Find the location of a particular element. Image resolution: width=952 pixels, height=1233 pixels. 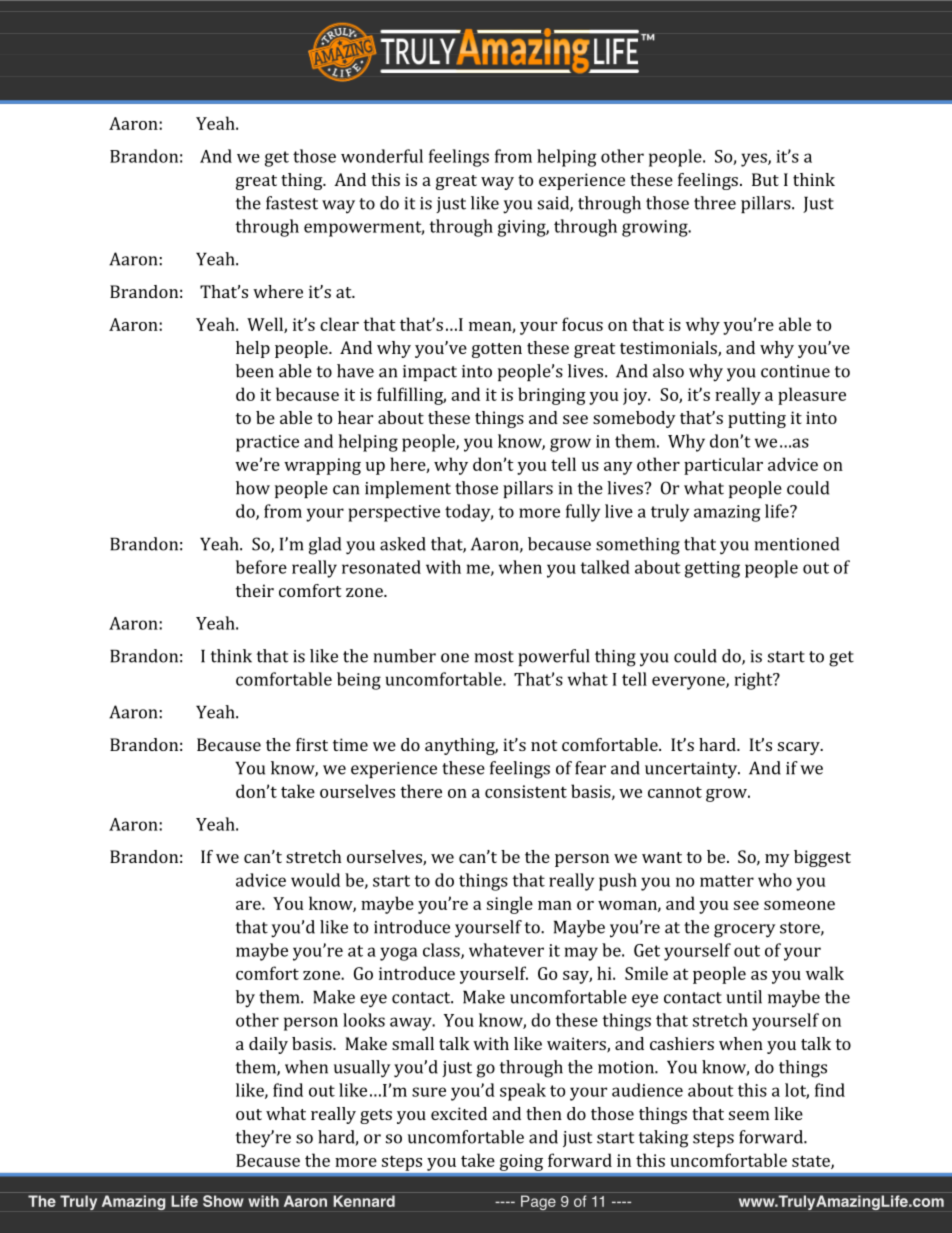

wonderful is located at coordinates (382, 156).
